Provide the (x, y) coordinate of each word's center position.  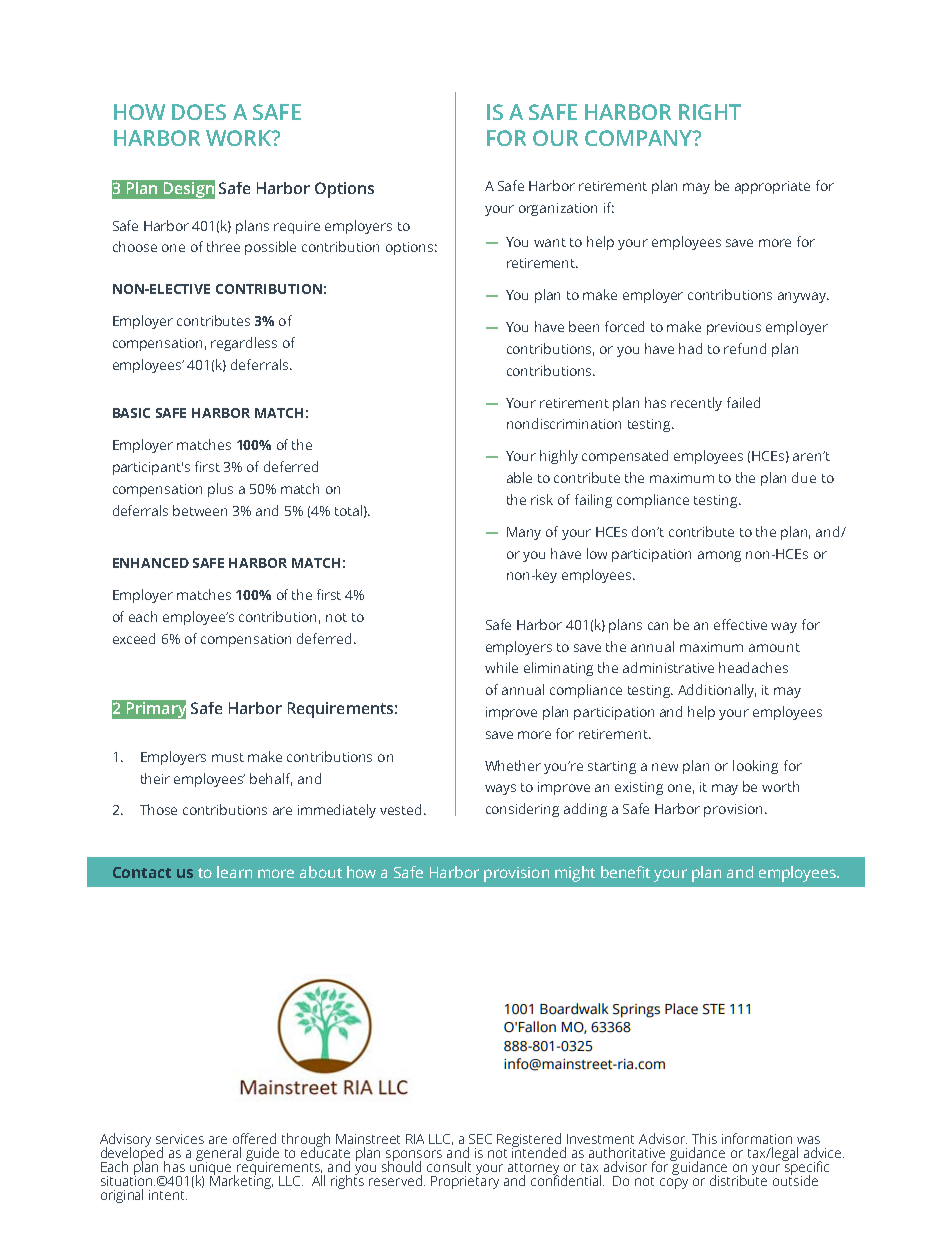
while (501, 667)
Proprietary (465, 1181)
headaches (753, 667)
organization (558, 209)
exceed (134, 638)
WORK (240, 138)
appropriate (772, 187)
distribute (738, 1179)
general (218, 1155)
